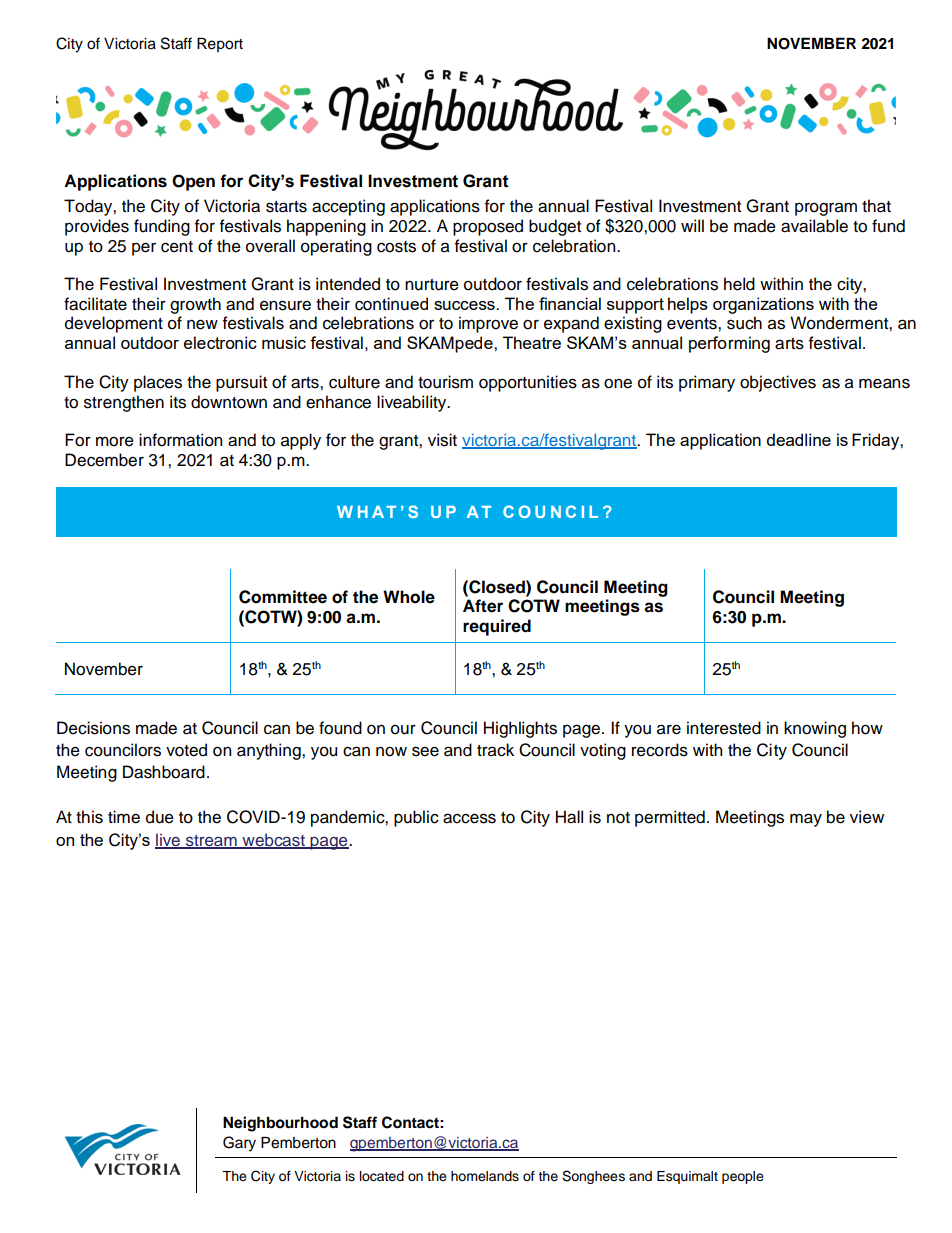  I want to click on Committee, so click(283, 597).
